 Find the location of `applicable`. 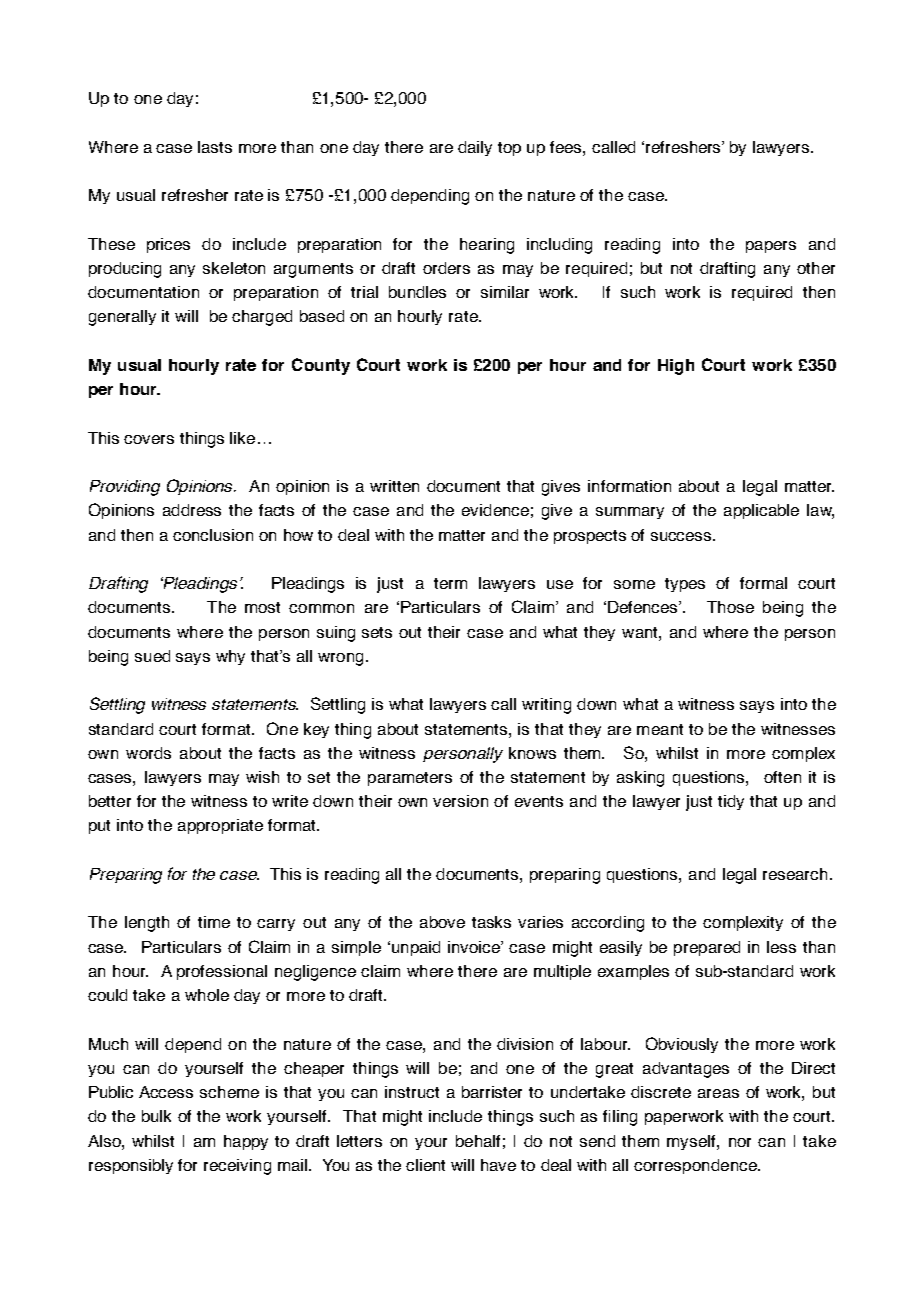

applicable is located at coordinates (761, 511).
